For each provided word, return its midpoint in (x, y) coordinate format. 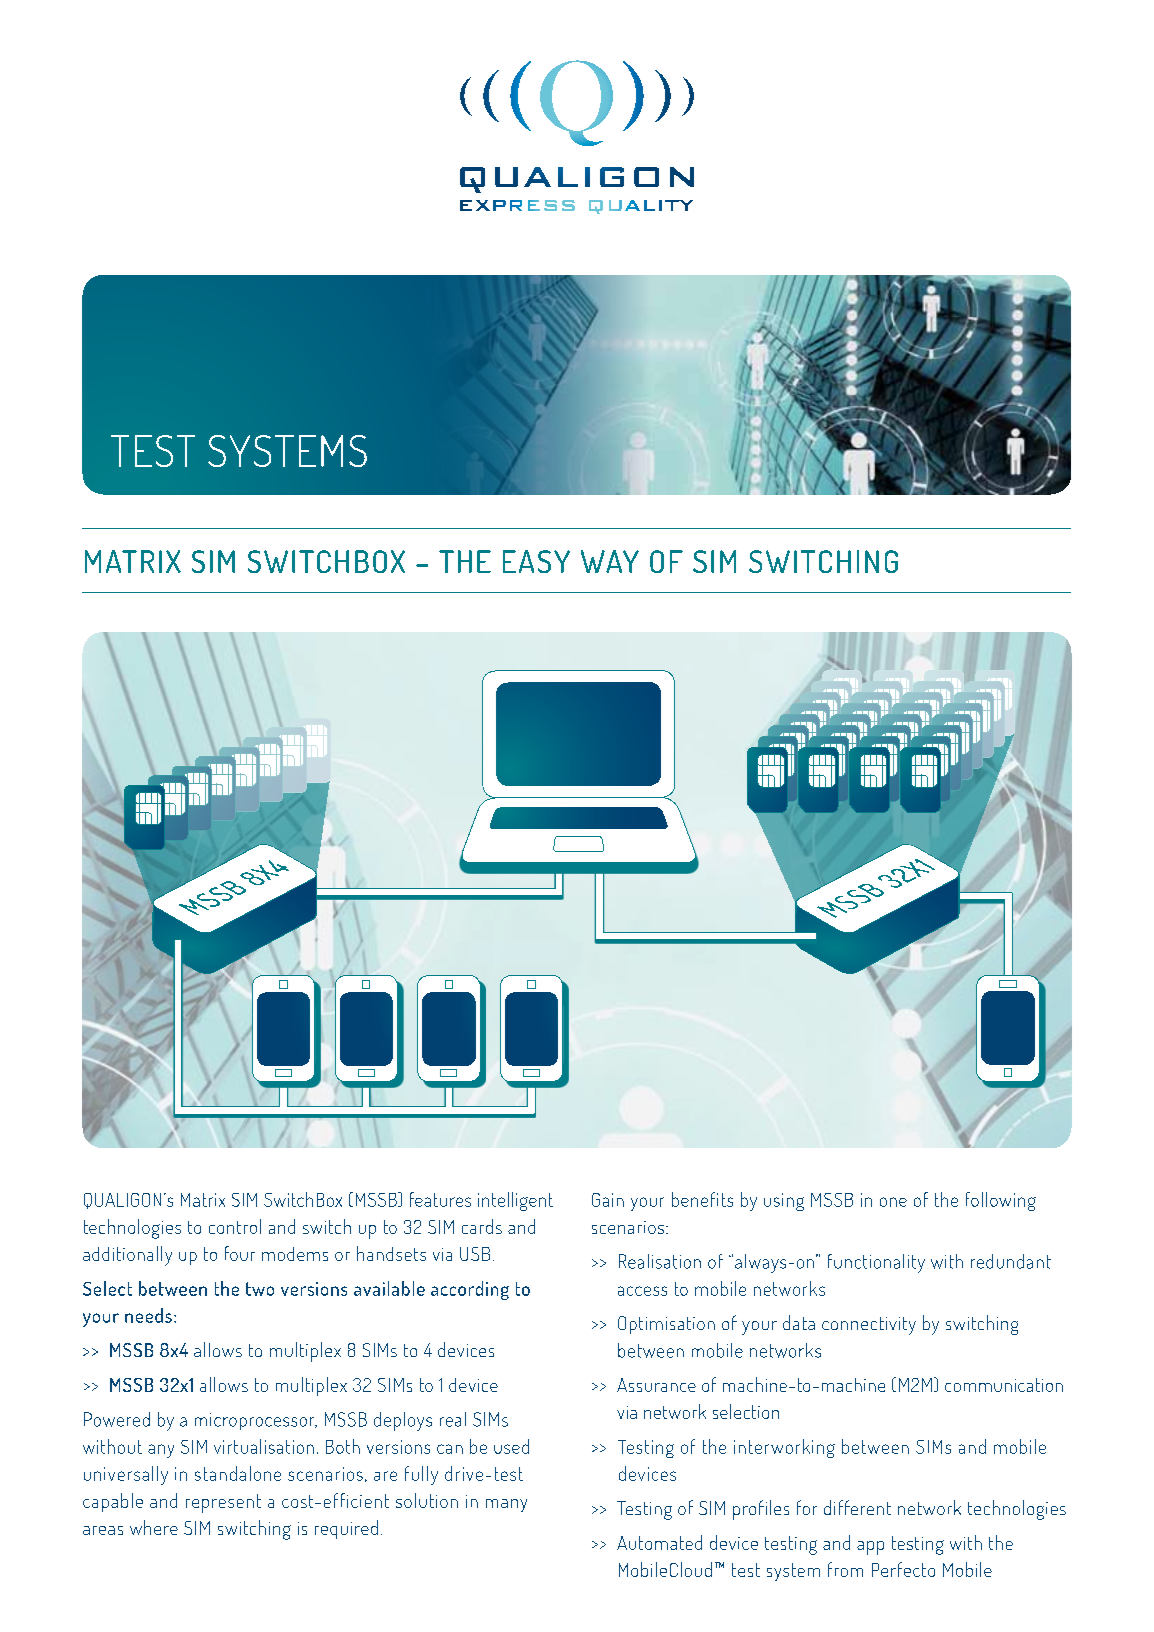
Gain (608, 1200)
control (235, 1226)
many (506, 1505)
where (154, 1527)
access (642, 1291)
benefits (702, 1199)
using (784, 1202)
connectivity (869, 1326)
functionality (876, 1263)
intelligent (515, 1201)
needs (148, 1315)
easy (536, 561)
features (440, 1199)
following (1001, 1201)
